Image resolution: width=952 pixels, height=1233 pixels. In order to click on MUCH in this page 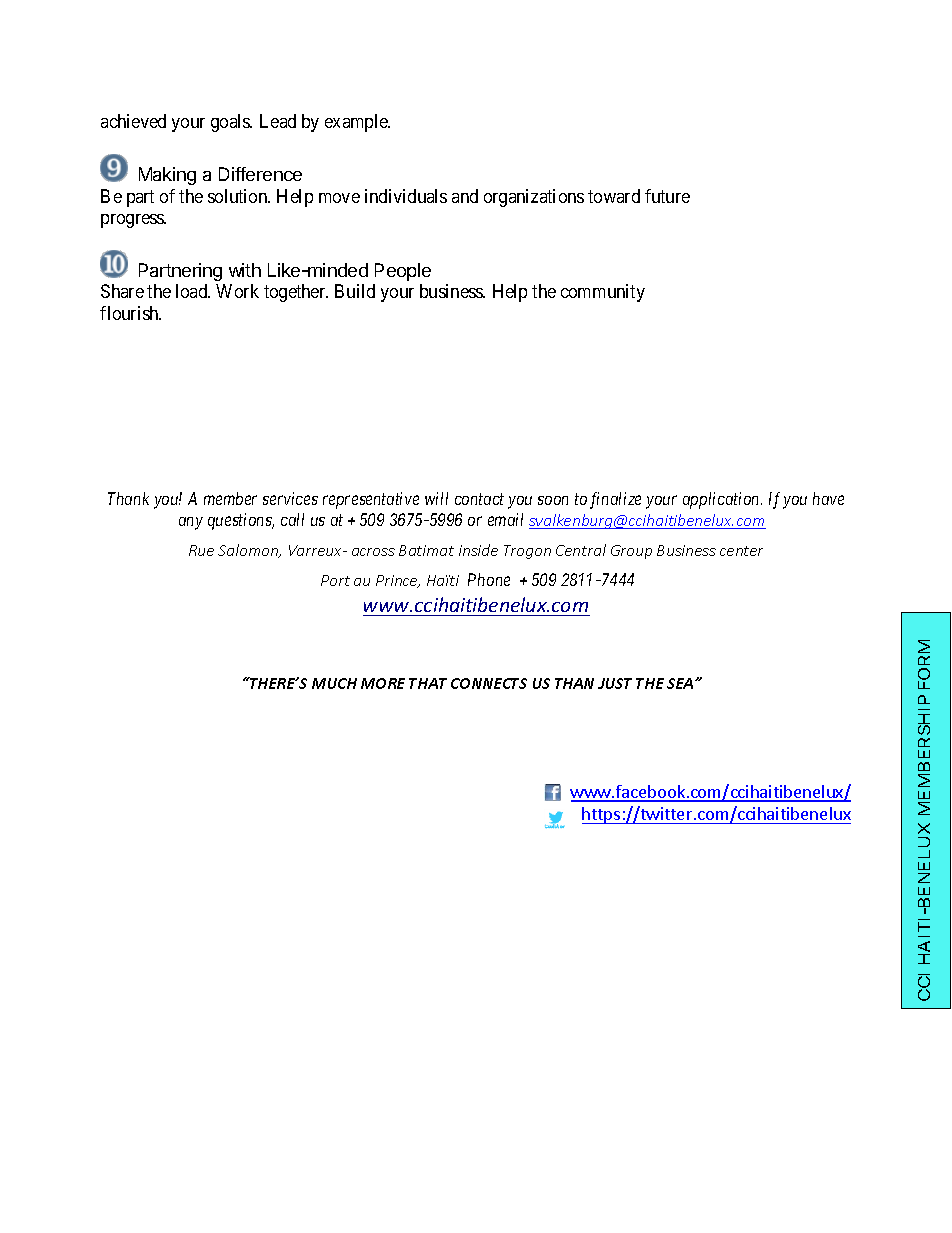, I will do `click(334, 683)`.
